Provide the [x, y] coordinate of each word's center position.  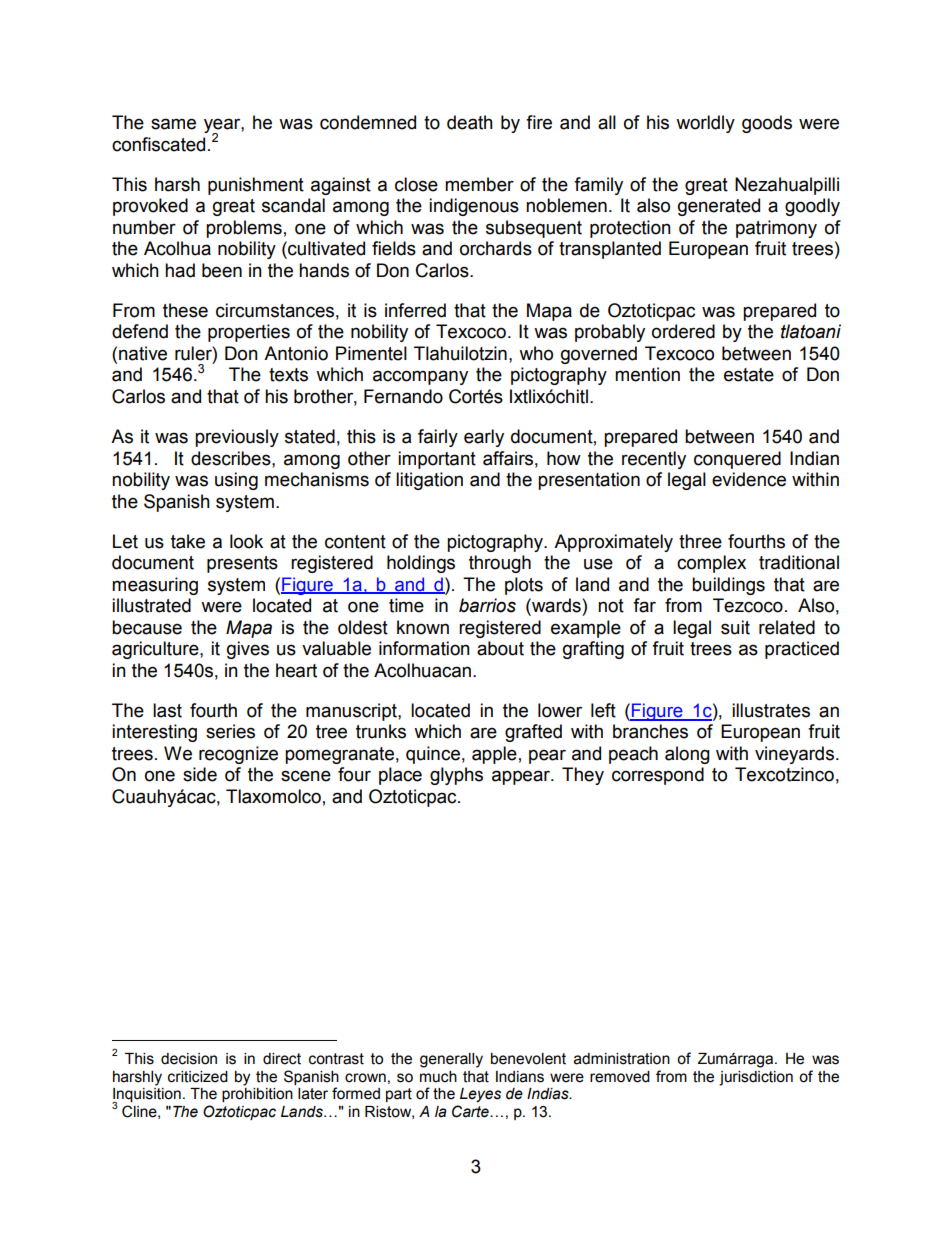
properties [249, 333]
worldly [705, 124]
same [173, 124]
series [230, 731]
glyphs [456, 776]
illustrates [771, 710]
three [700, 541]
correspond [658, 776]
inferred [415, 310]
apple [494, 755]
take [188, 541]
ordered [683, 331]
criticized [198, 1077]
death [470, 122]
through [500, 564]
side [200, 774]
